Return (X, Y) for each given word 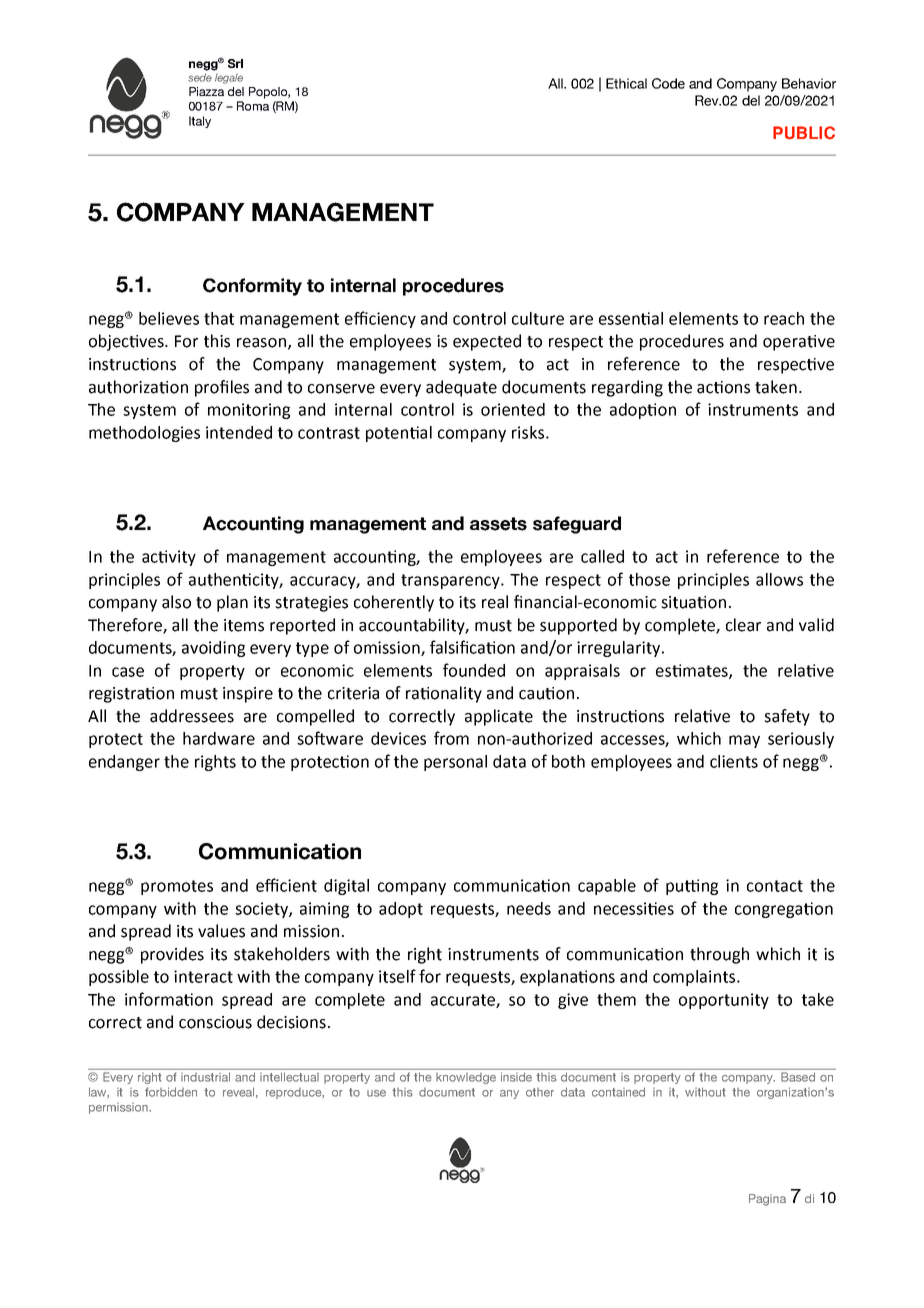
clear (743, 625)
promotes (177, 887)
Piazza (206, 91)
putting (692, 887)
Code (668, 83)
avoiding (213, 649)
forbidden (171, 1092)
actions (723, 387)
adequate (461, 388)
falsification (472, 647)
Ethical (626, 83)
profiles (222, 388)
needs (529, 908)
